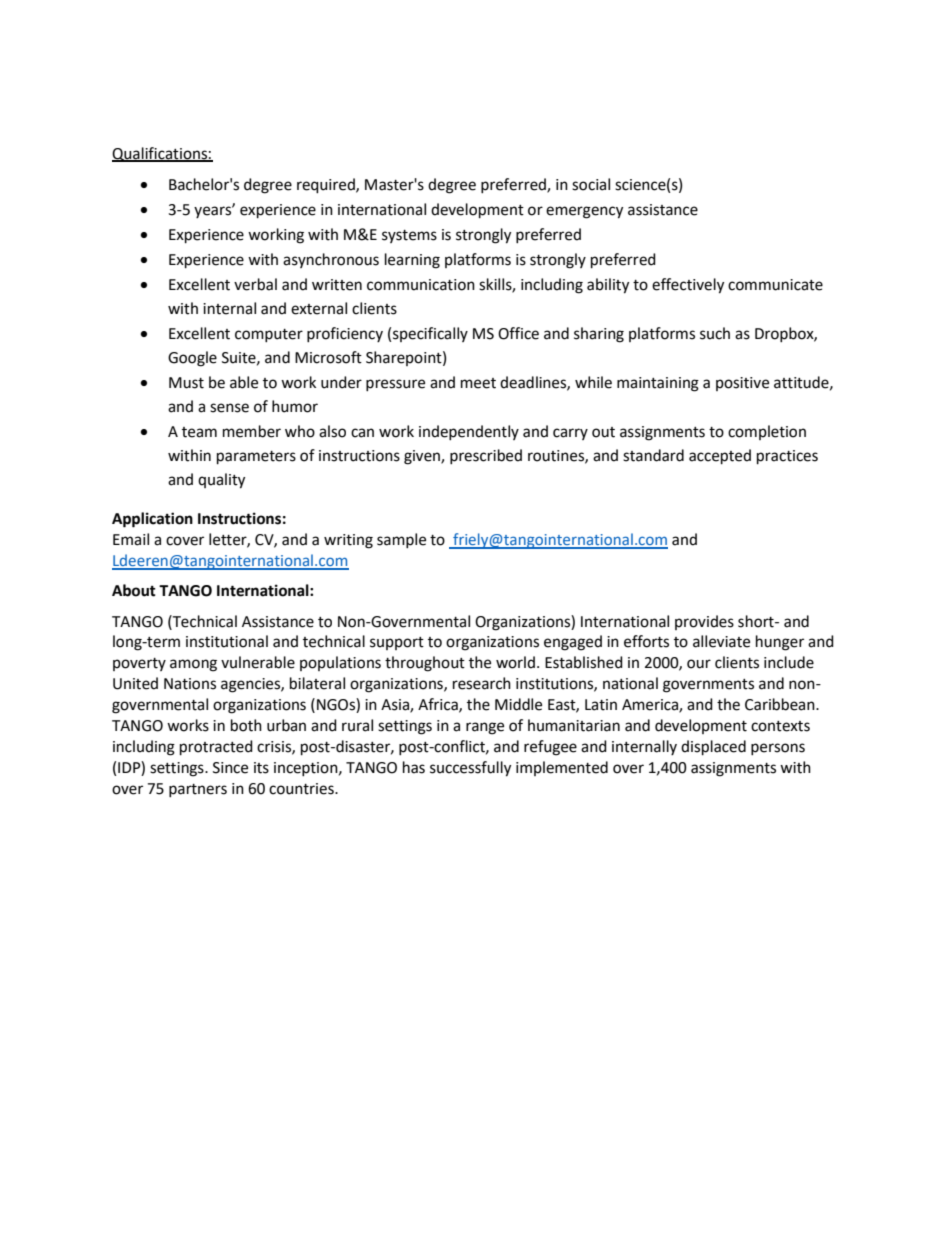 This page has height=1233, width=952. What do you see at coordinates (331, 260) in the page?
I see `asynchronous` at bounding box center [331, 260].
